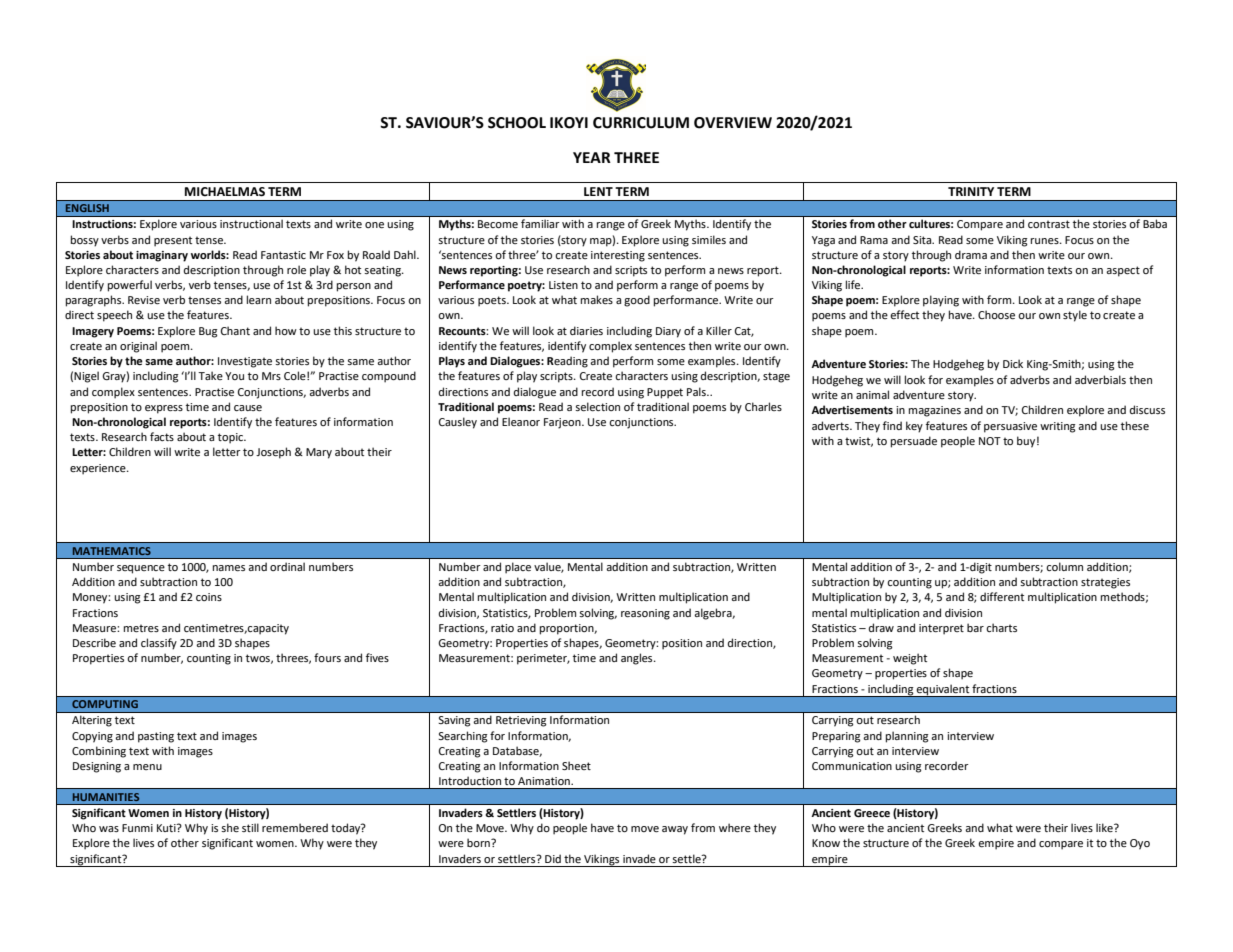 The height and width of the screenshot is (952, 1233). Describe the element at coordinates (225, 192) in the screenshot. I see `MICHAELMAS` at that location.
